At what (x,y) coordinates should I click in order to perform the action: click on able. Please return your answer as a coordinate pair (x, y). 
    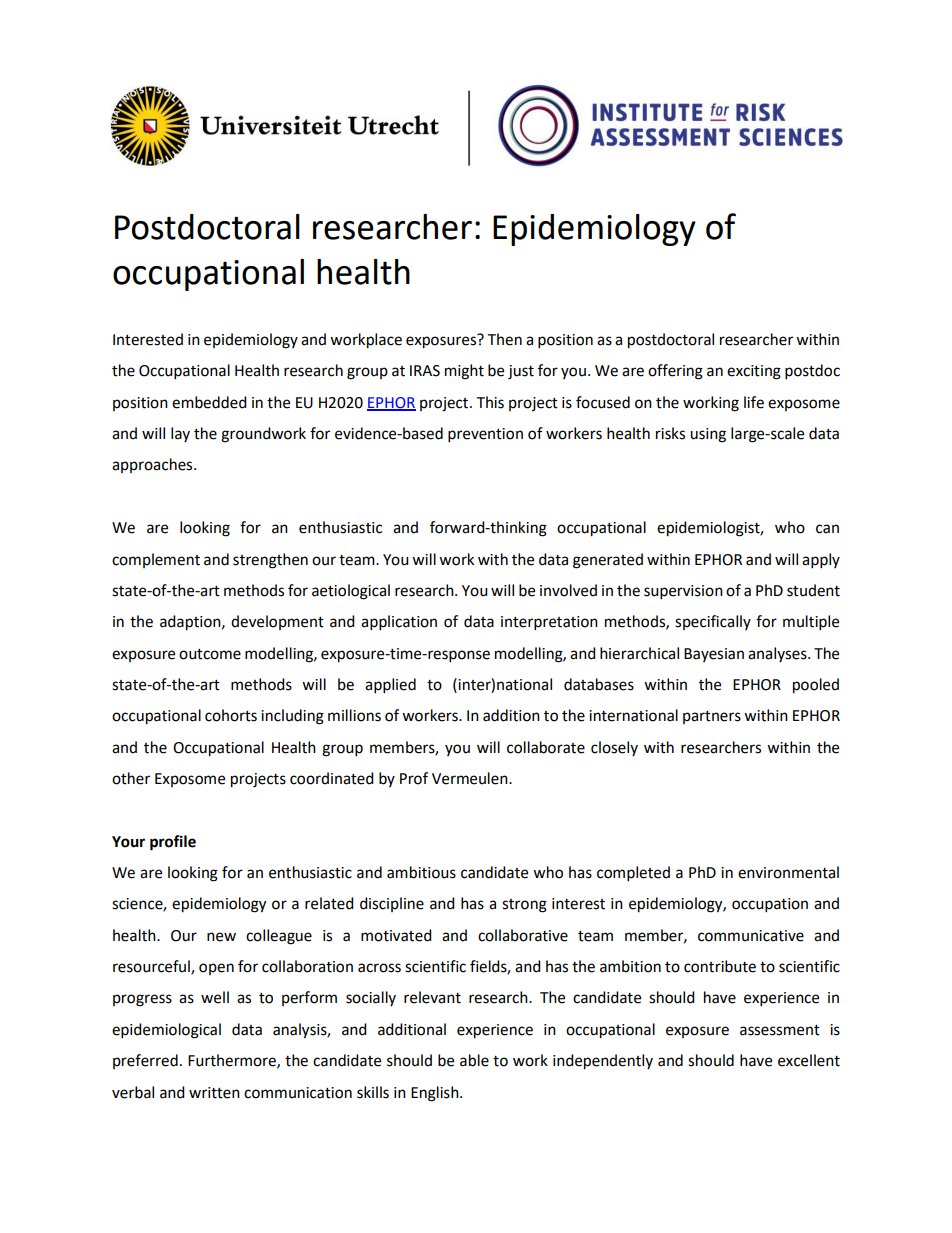
    Looking at the image, I should click on (474, 1060).
